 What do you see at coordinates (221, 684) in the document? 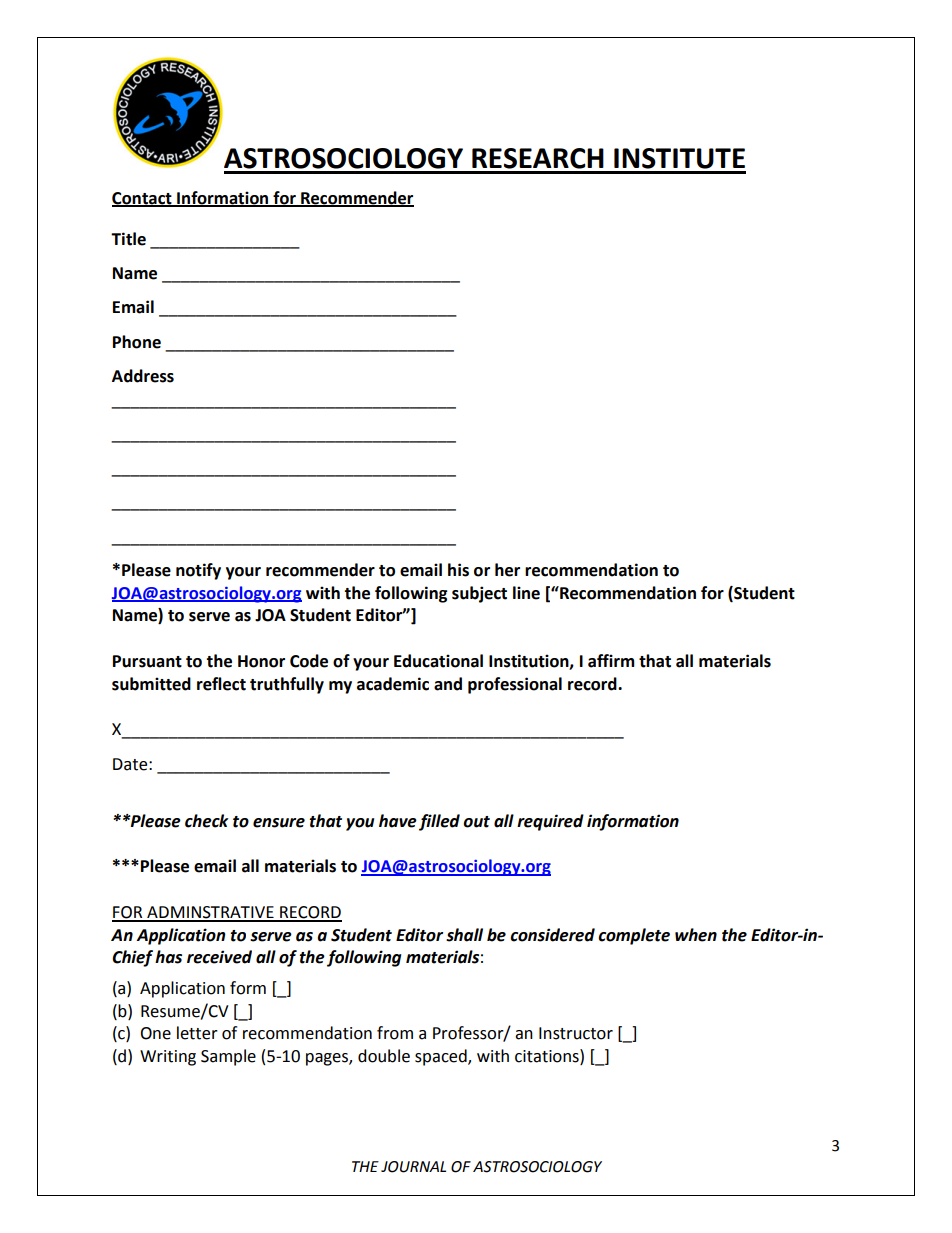
I see `reflect` at bounding box center [221, 684].
